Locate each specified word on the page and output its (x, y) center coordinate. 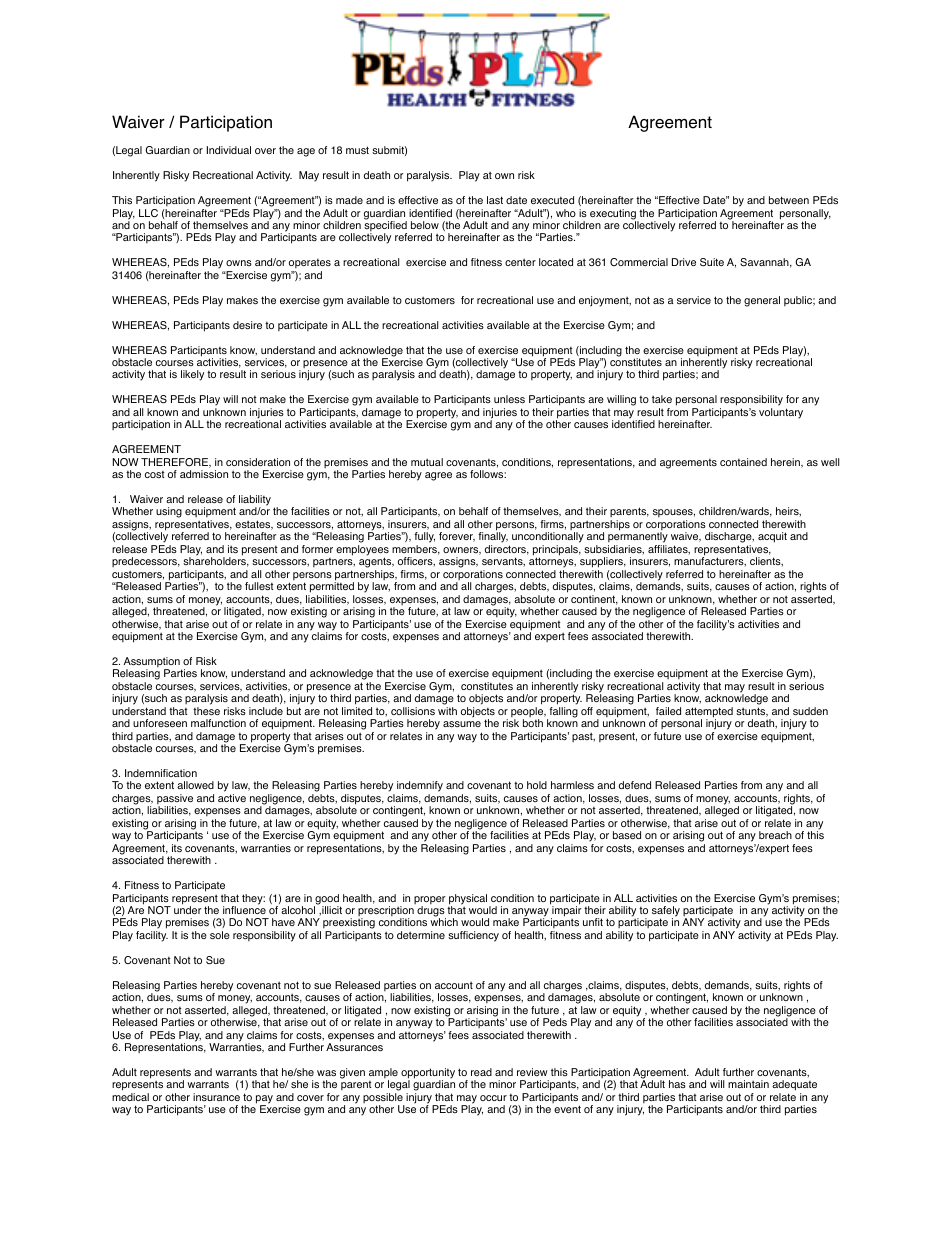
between (789, 200)
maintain (748, 1084)
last (495, 200)
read (481, 1072)
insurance (216, 1097)
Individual (229, 150)
